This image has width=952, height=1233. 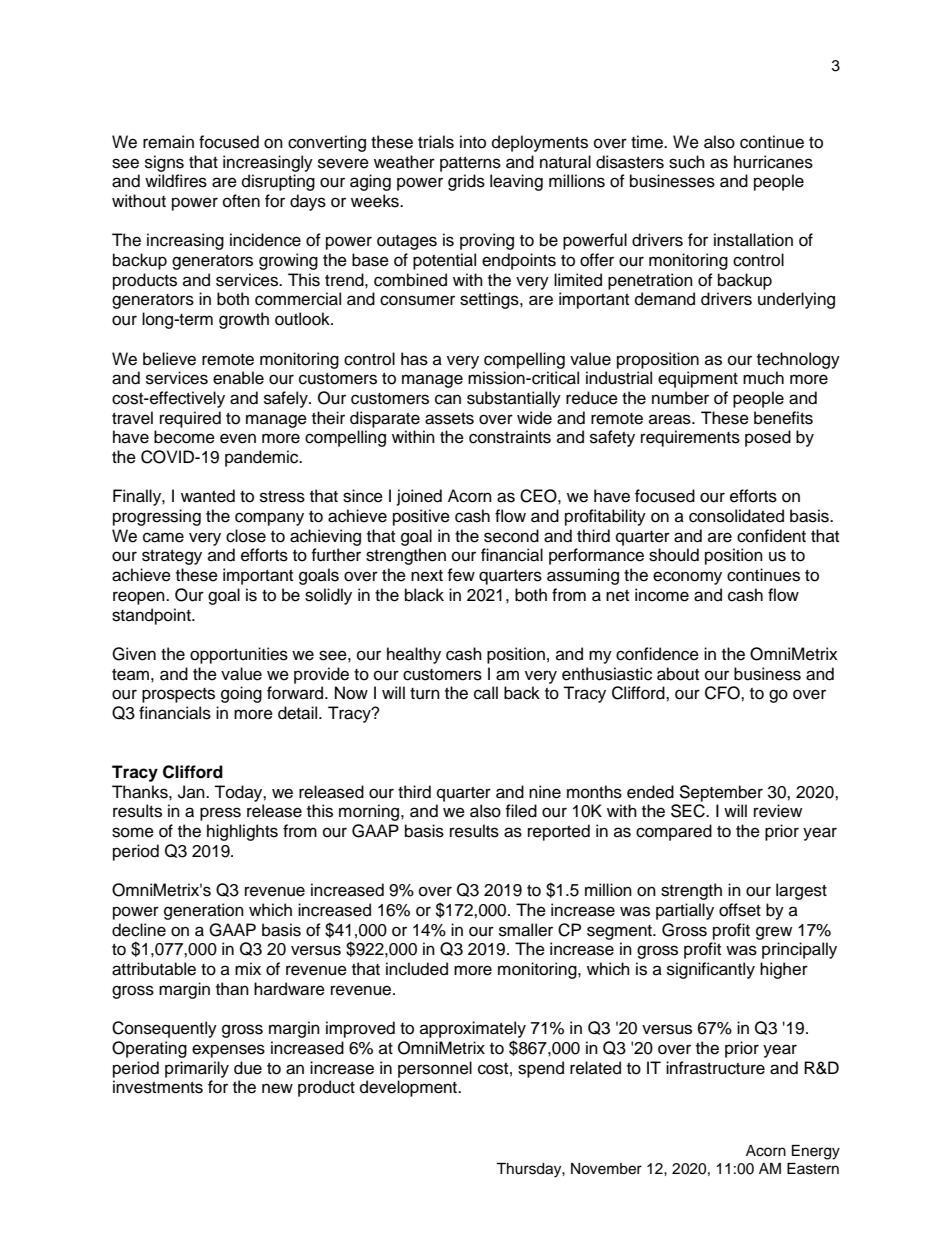 I want to click on required, so click(x=190, y=419).
